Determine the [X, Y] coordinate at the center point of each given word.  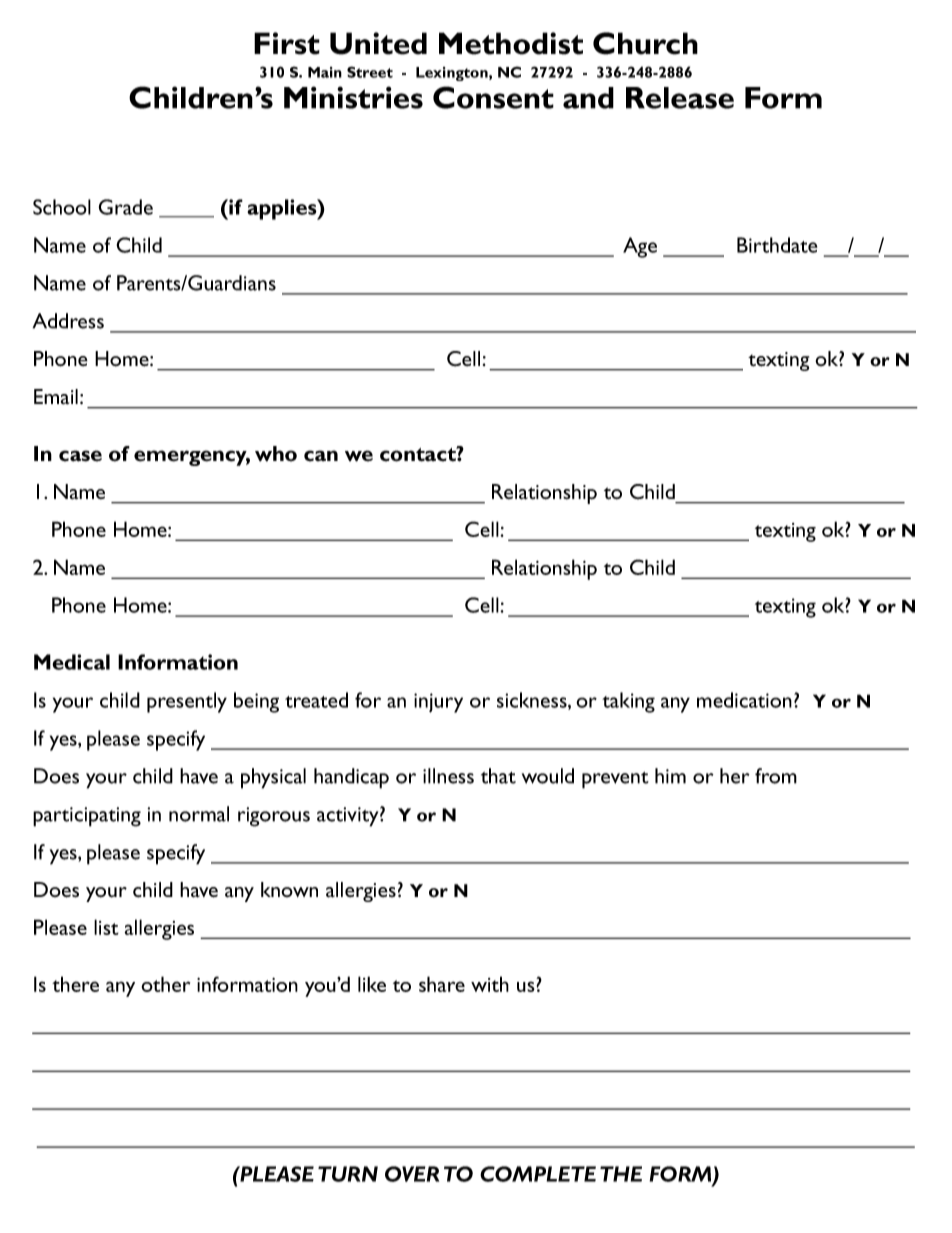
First [287, 43]
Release [680, 98]
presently [187, 702]
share [442, 984]
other [165, 984]
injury [438, 703]
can [321, 456]
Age [640, 247]
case [80, 456]
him [670, 776]
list [106, 927]
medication [744, 700]
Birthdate [777, 245]
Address [68, 321]
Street [370, 72]
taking [628, 702]
